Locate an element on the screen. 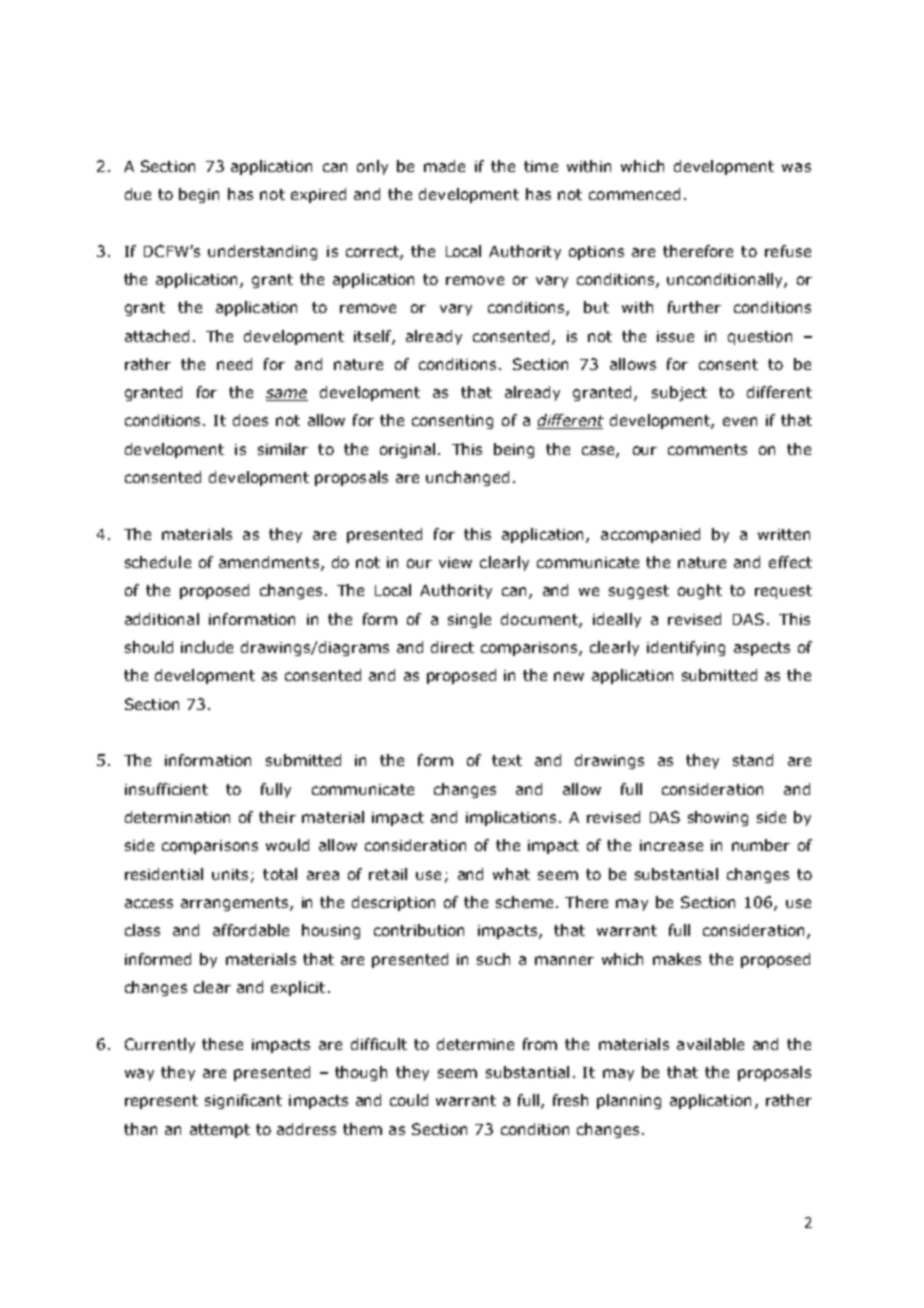 The height and width of the screenshot is (1308, 924). significant is located at coordinates (243, 1101).
